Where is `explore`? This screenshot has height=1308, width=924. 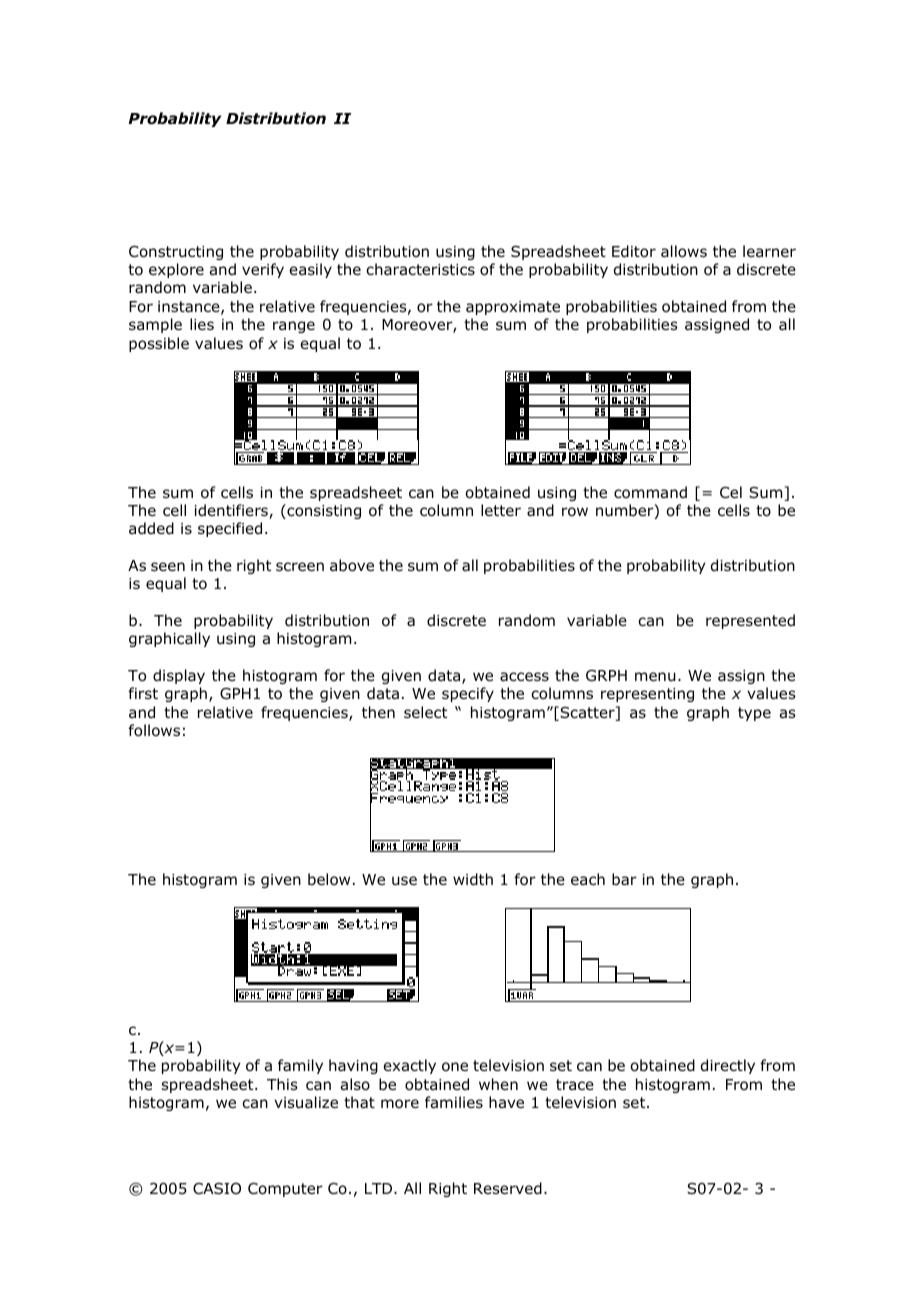
explore is located at coordinates (176, 270).
